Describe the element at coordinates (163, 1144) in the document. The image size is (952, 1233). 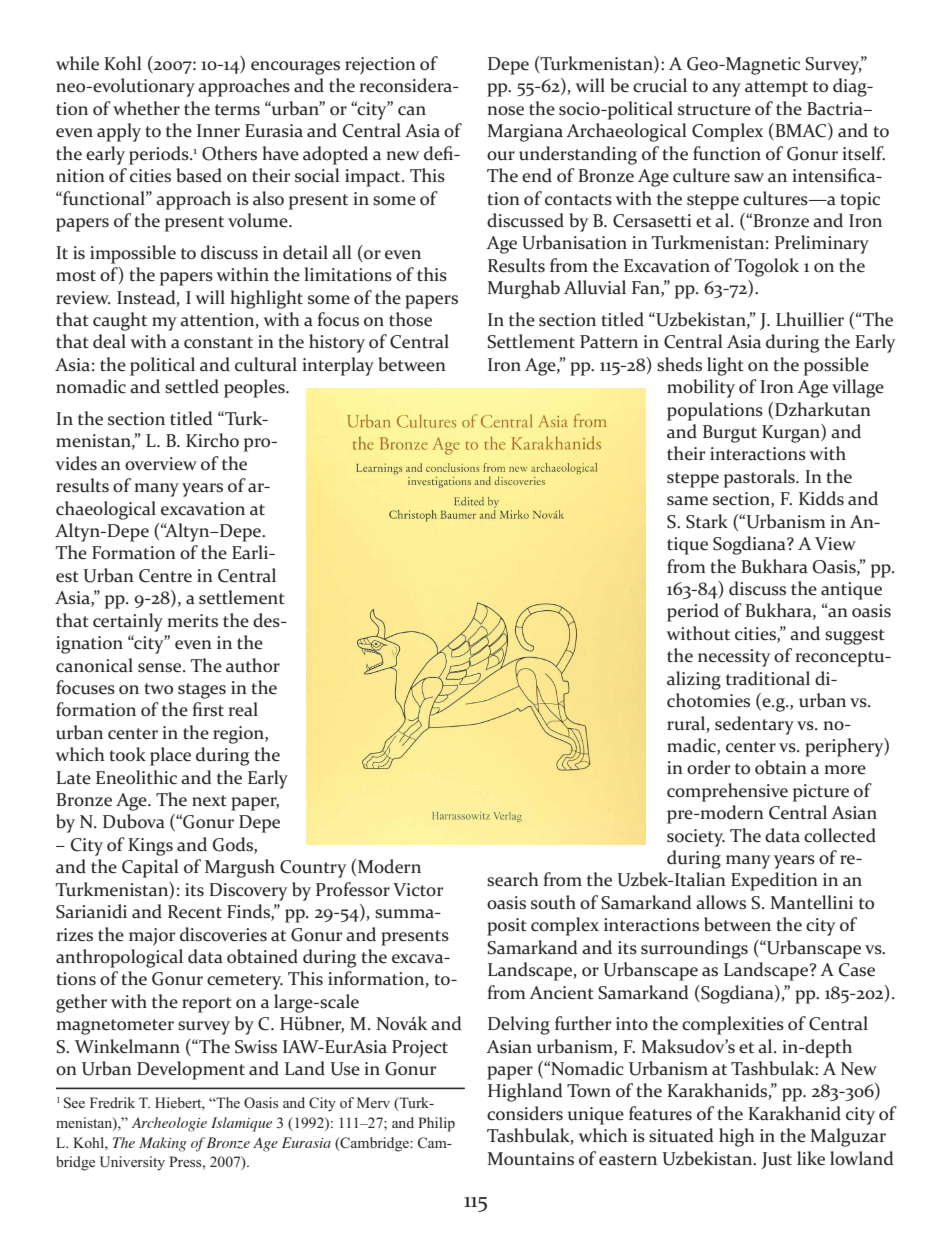
I see `Making` at that location.
